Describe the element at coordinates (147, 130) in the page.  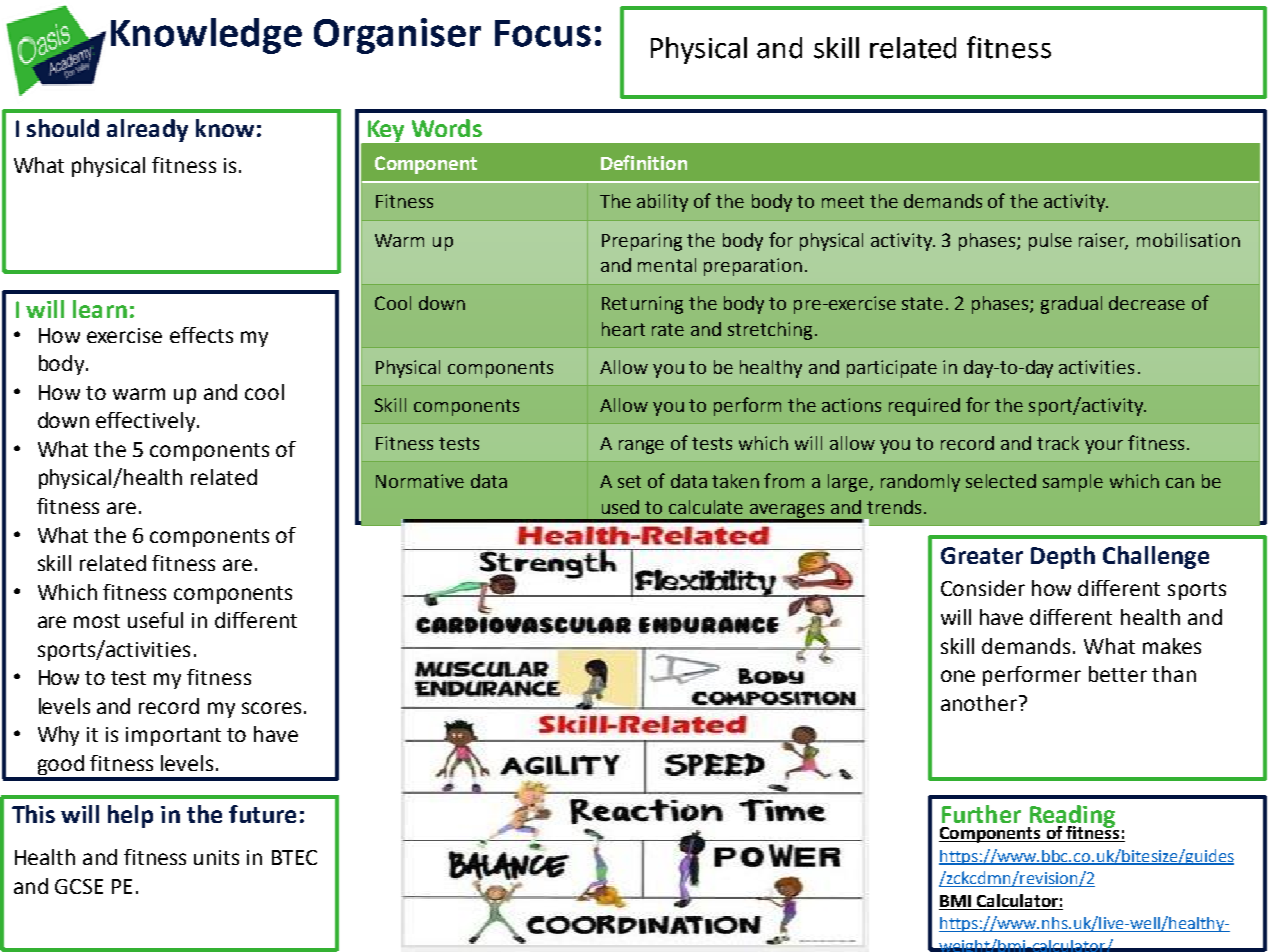
I see `already` at that location.
